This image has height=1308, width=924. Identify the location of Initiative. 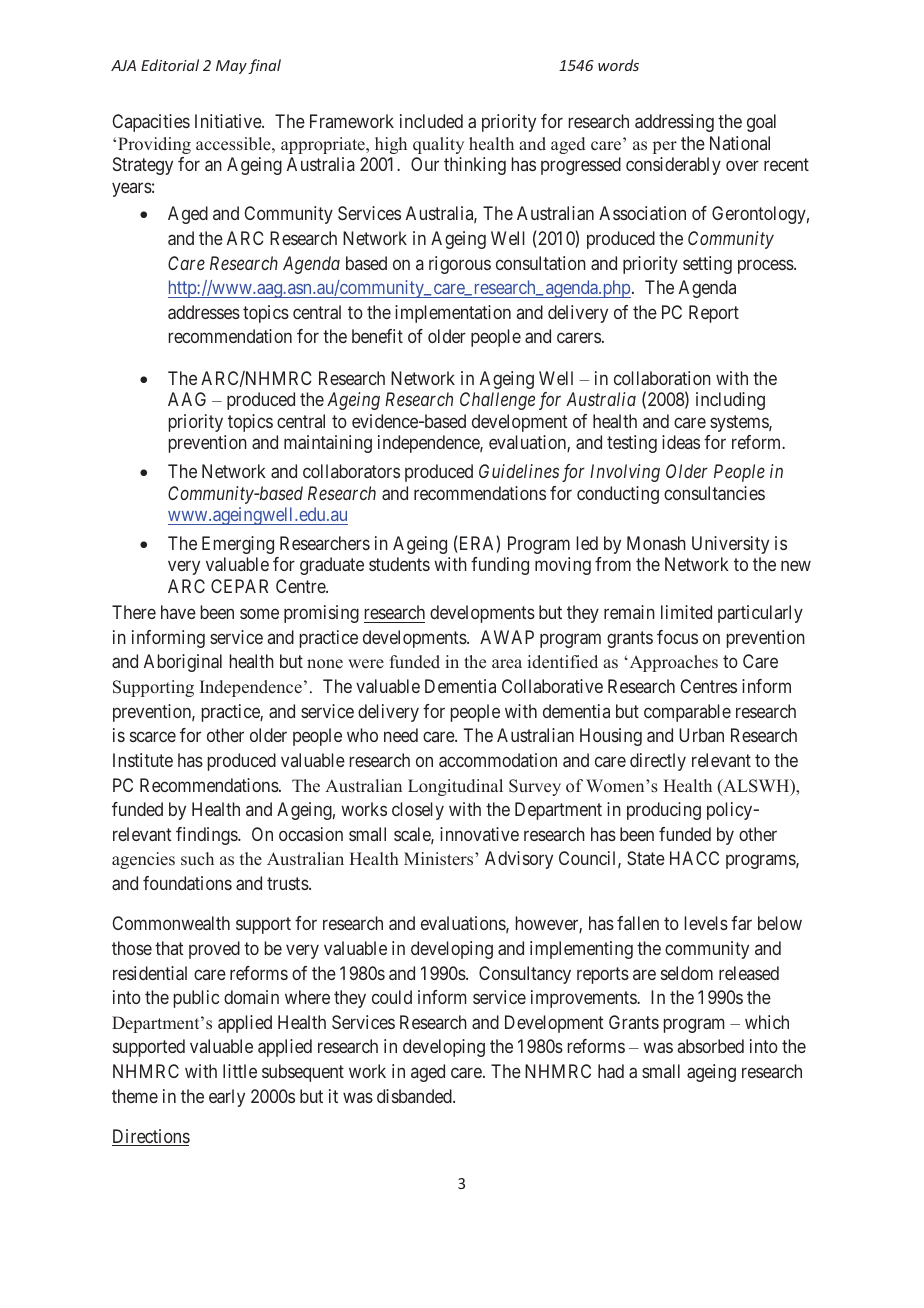
(229, 121).
